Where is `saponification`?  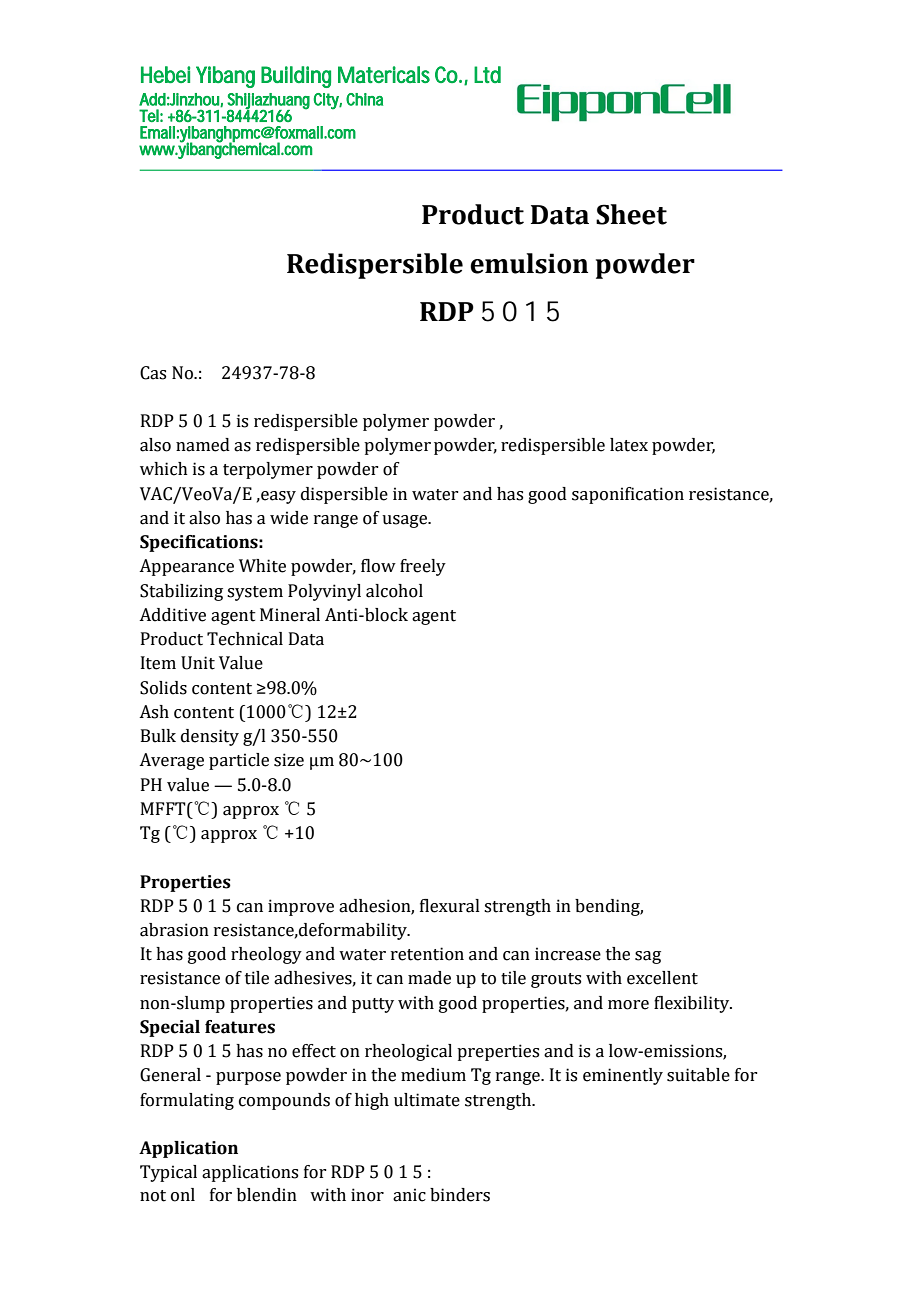
saponification is located at coordinates (628, 495).
